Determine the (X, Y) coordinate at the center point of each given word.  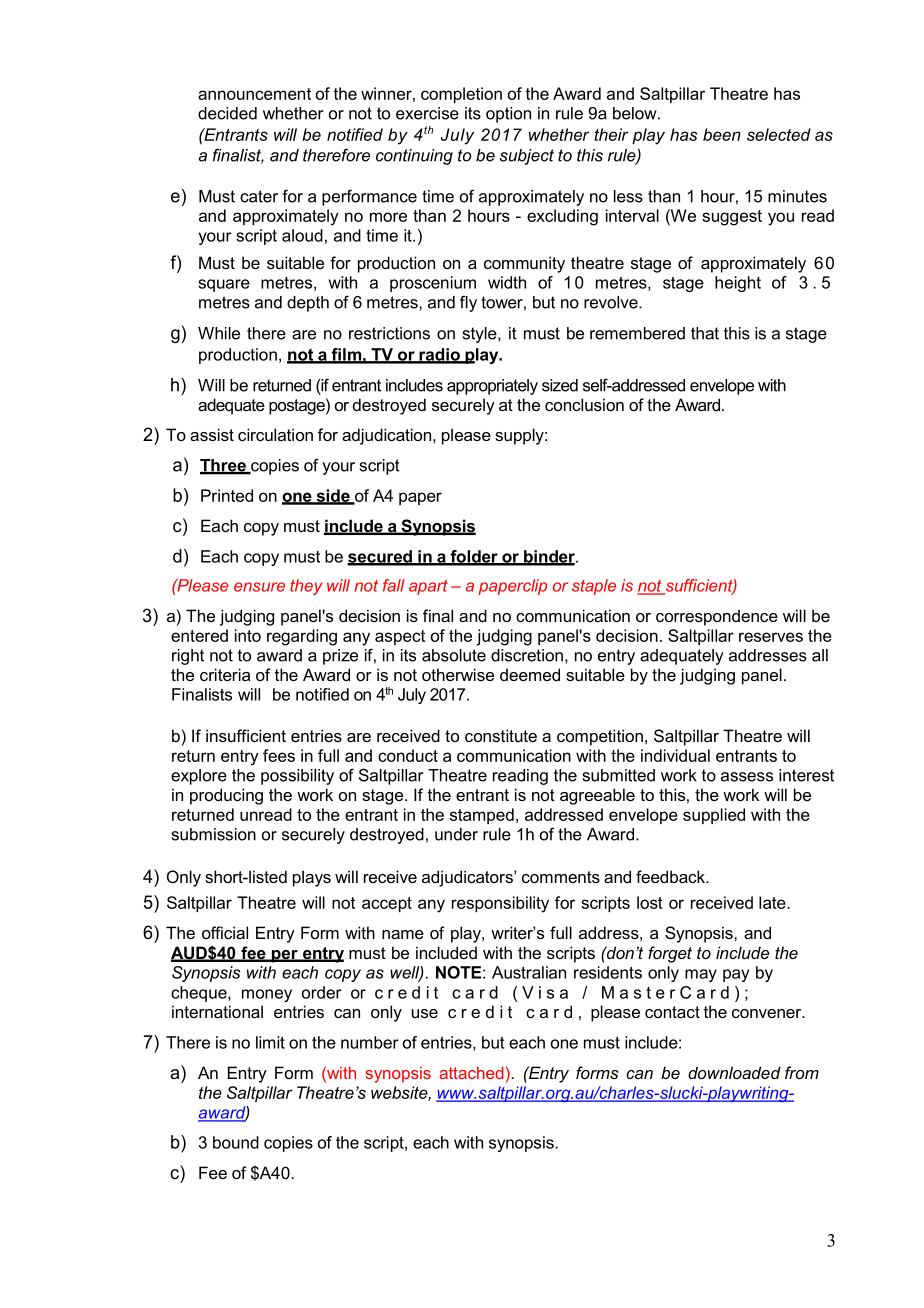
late (772, 902)
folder (474, 557)
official (225, 932)
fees (279, 755)
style (481, 335)
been (722, 134)
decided (227, 113)
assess (747, 777)
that (705, 333)
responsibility (500, 904)
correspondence (717, 617)
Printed (227, 495)
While (219, 333)
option (508, 115)
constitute (501, 735)
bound (236, 1142)
